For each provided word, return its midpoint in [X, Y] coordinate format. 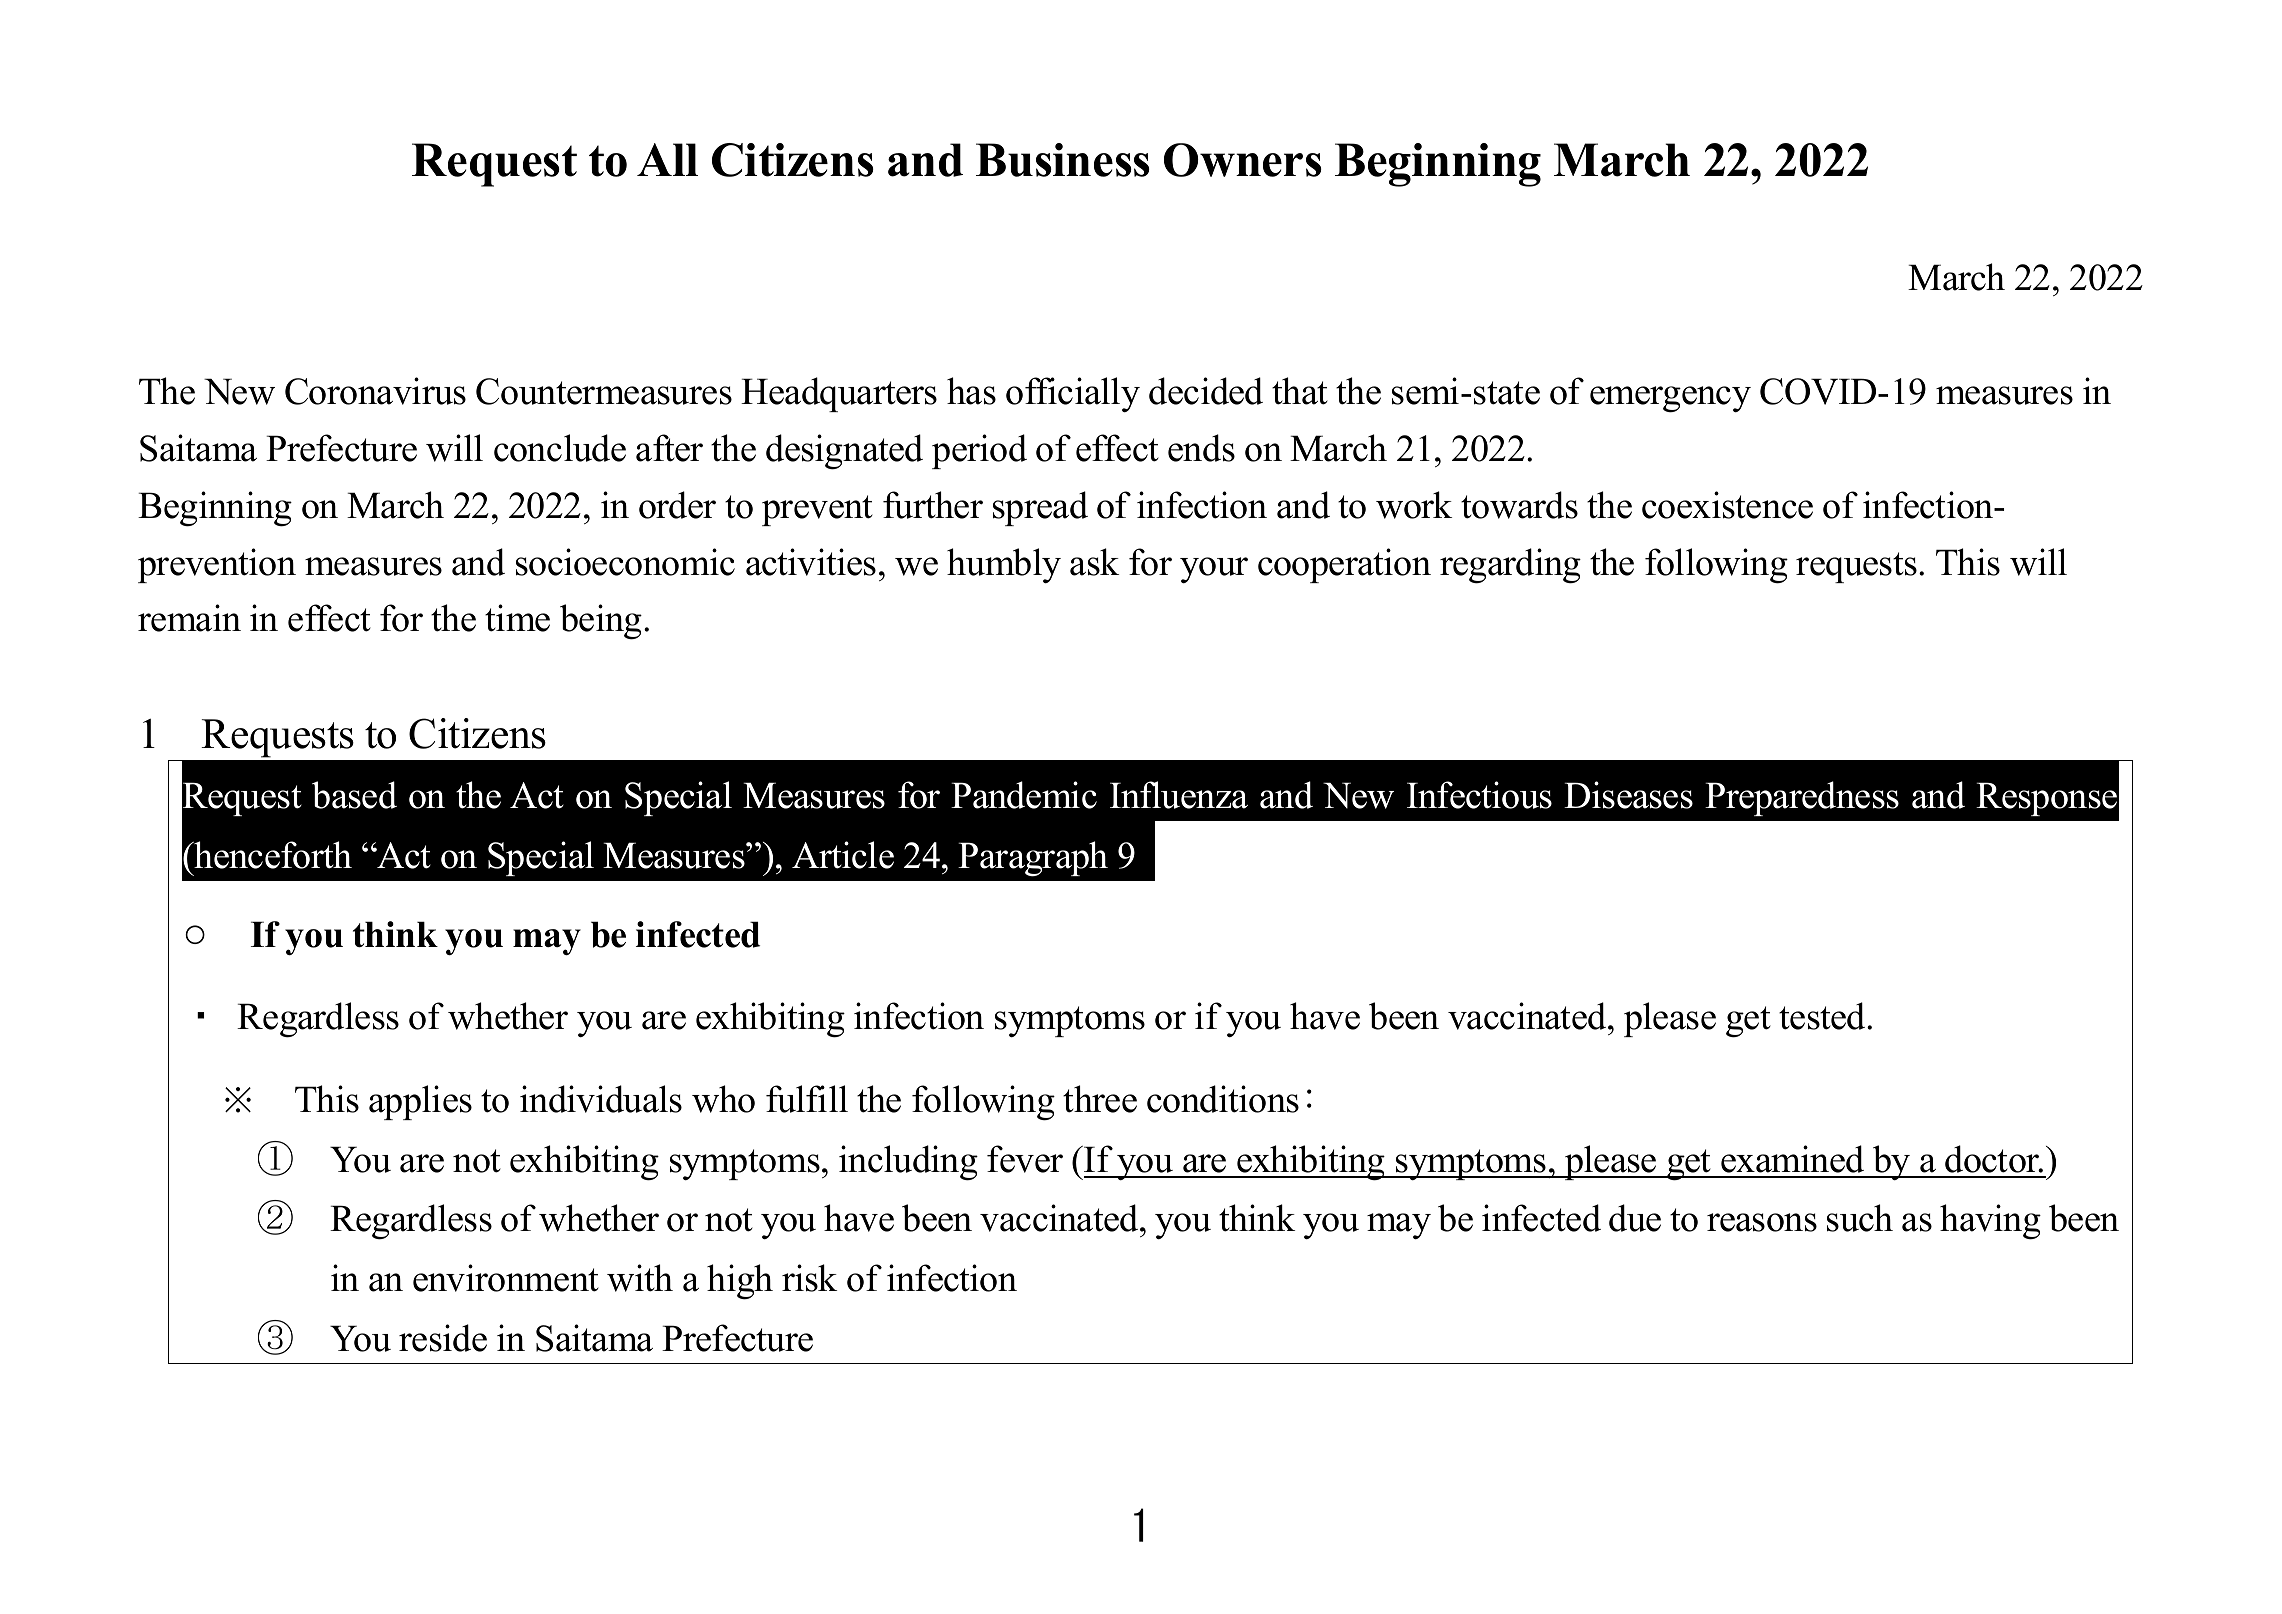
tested [1823, 1016]
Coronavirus [375, 391]
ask [1094, 562]
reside [443, 1338]
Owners [1243, 160]
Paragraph [1033, 859]
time [517, 618]
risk [809, 1278]
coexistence [1727, 505]
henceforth [272, 855]
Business [1063, 160]
